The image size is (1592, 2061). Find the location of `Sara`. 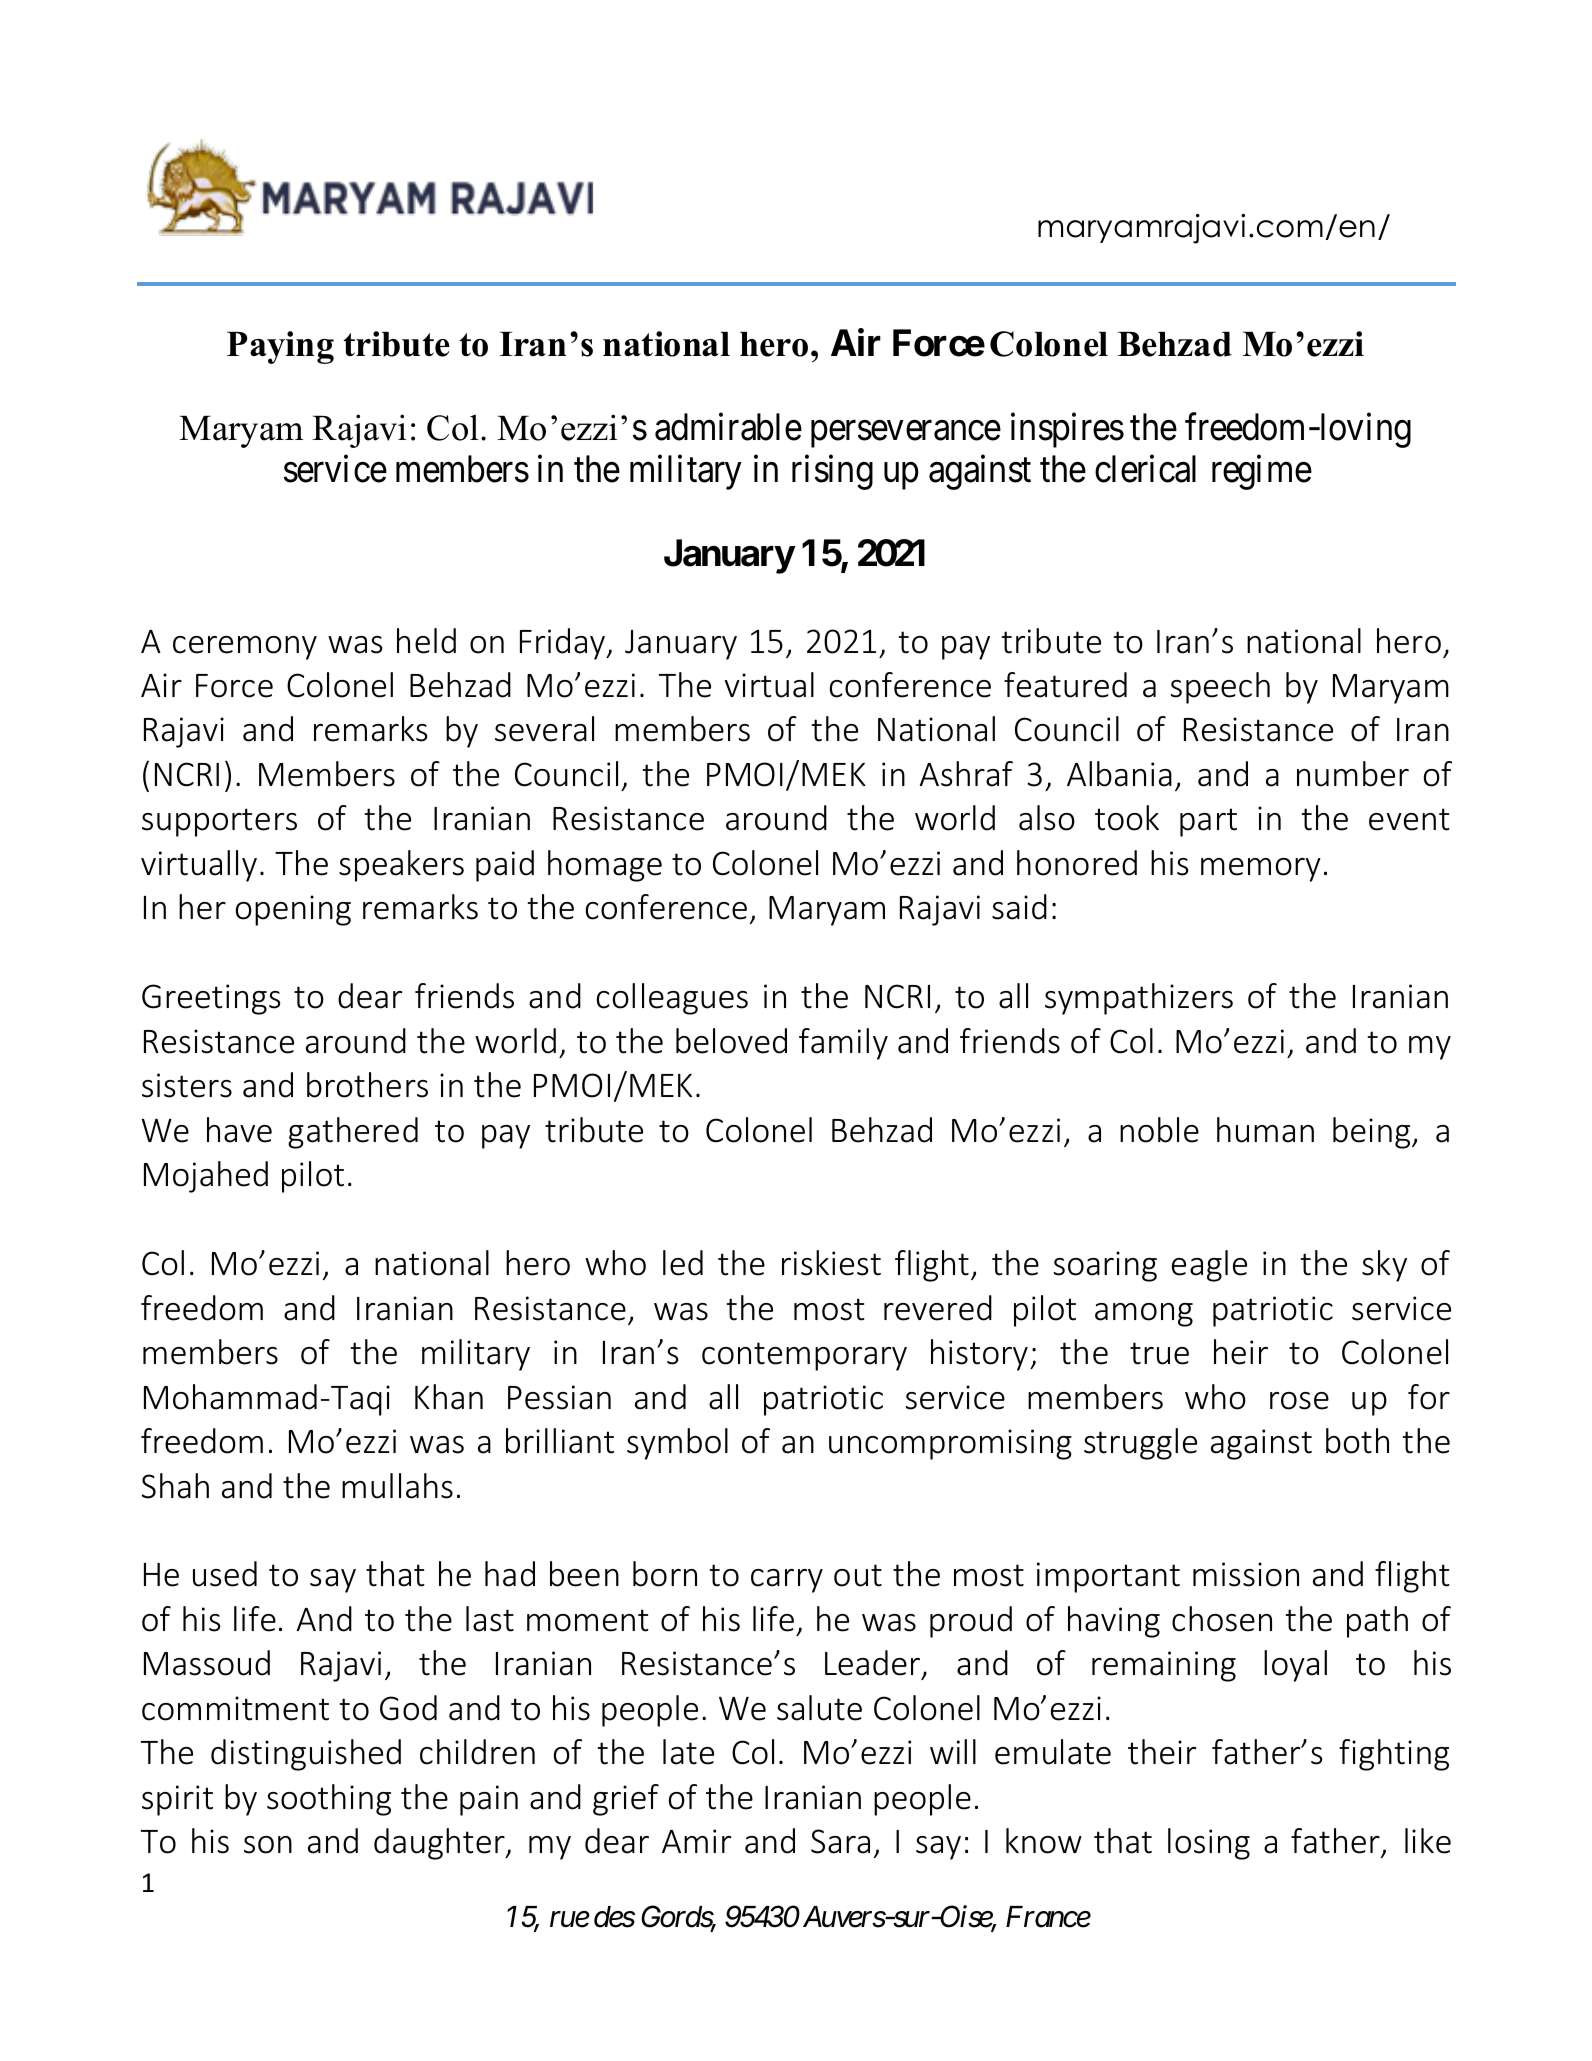

Sara is located at coordinates (840, 1841).
